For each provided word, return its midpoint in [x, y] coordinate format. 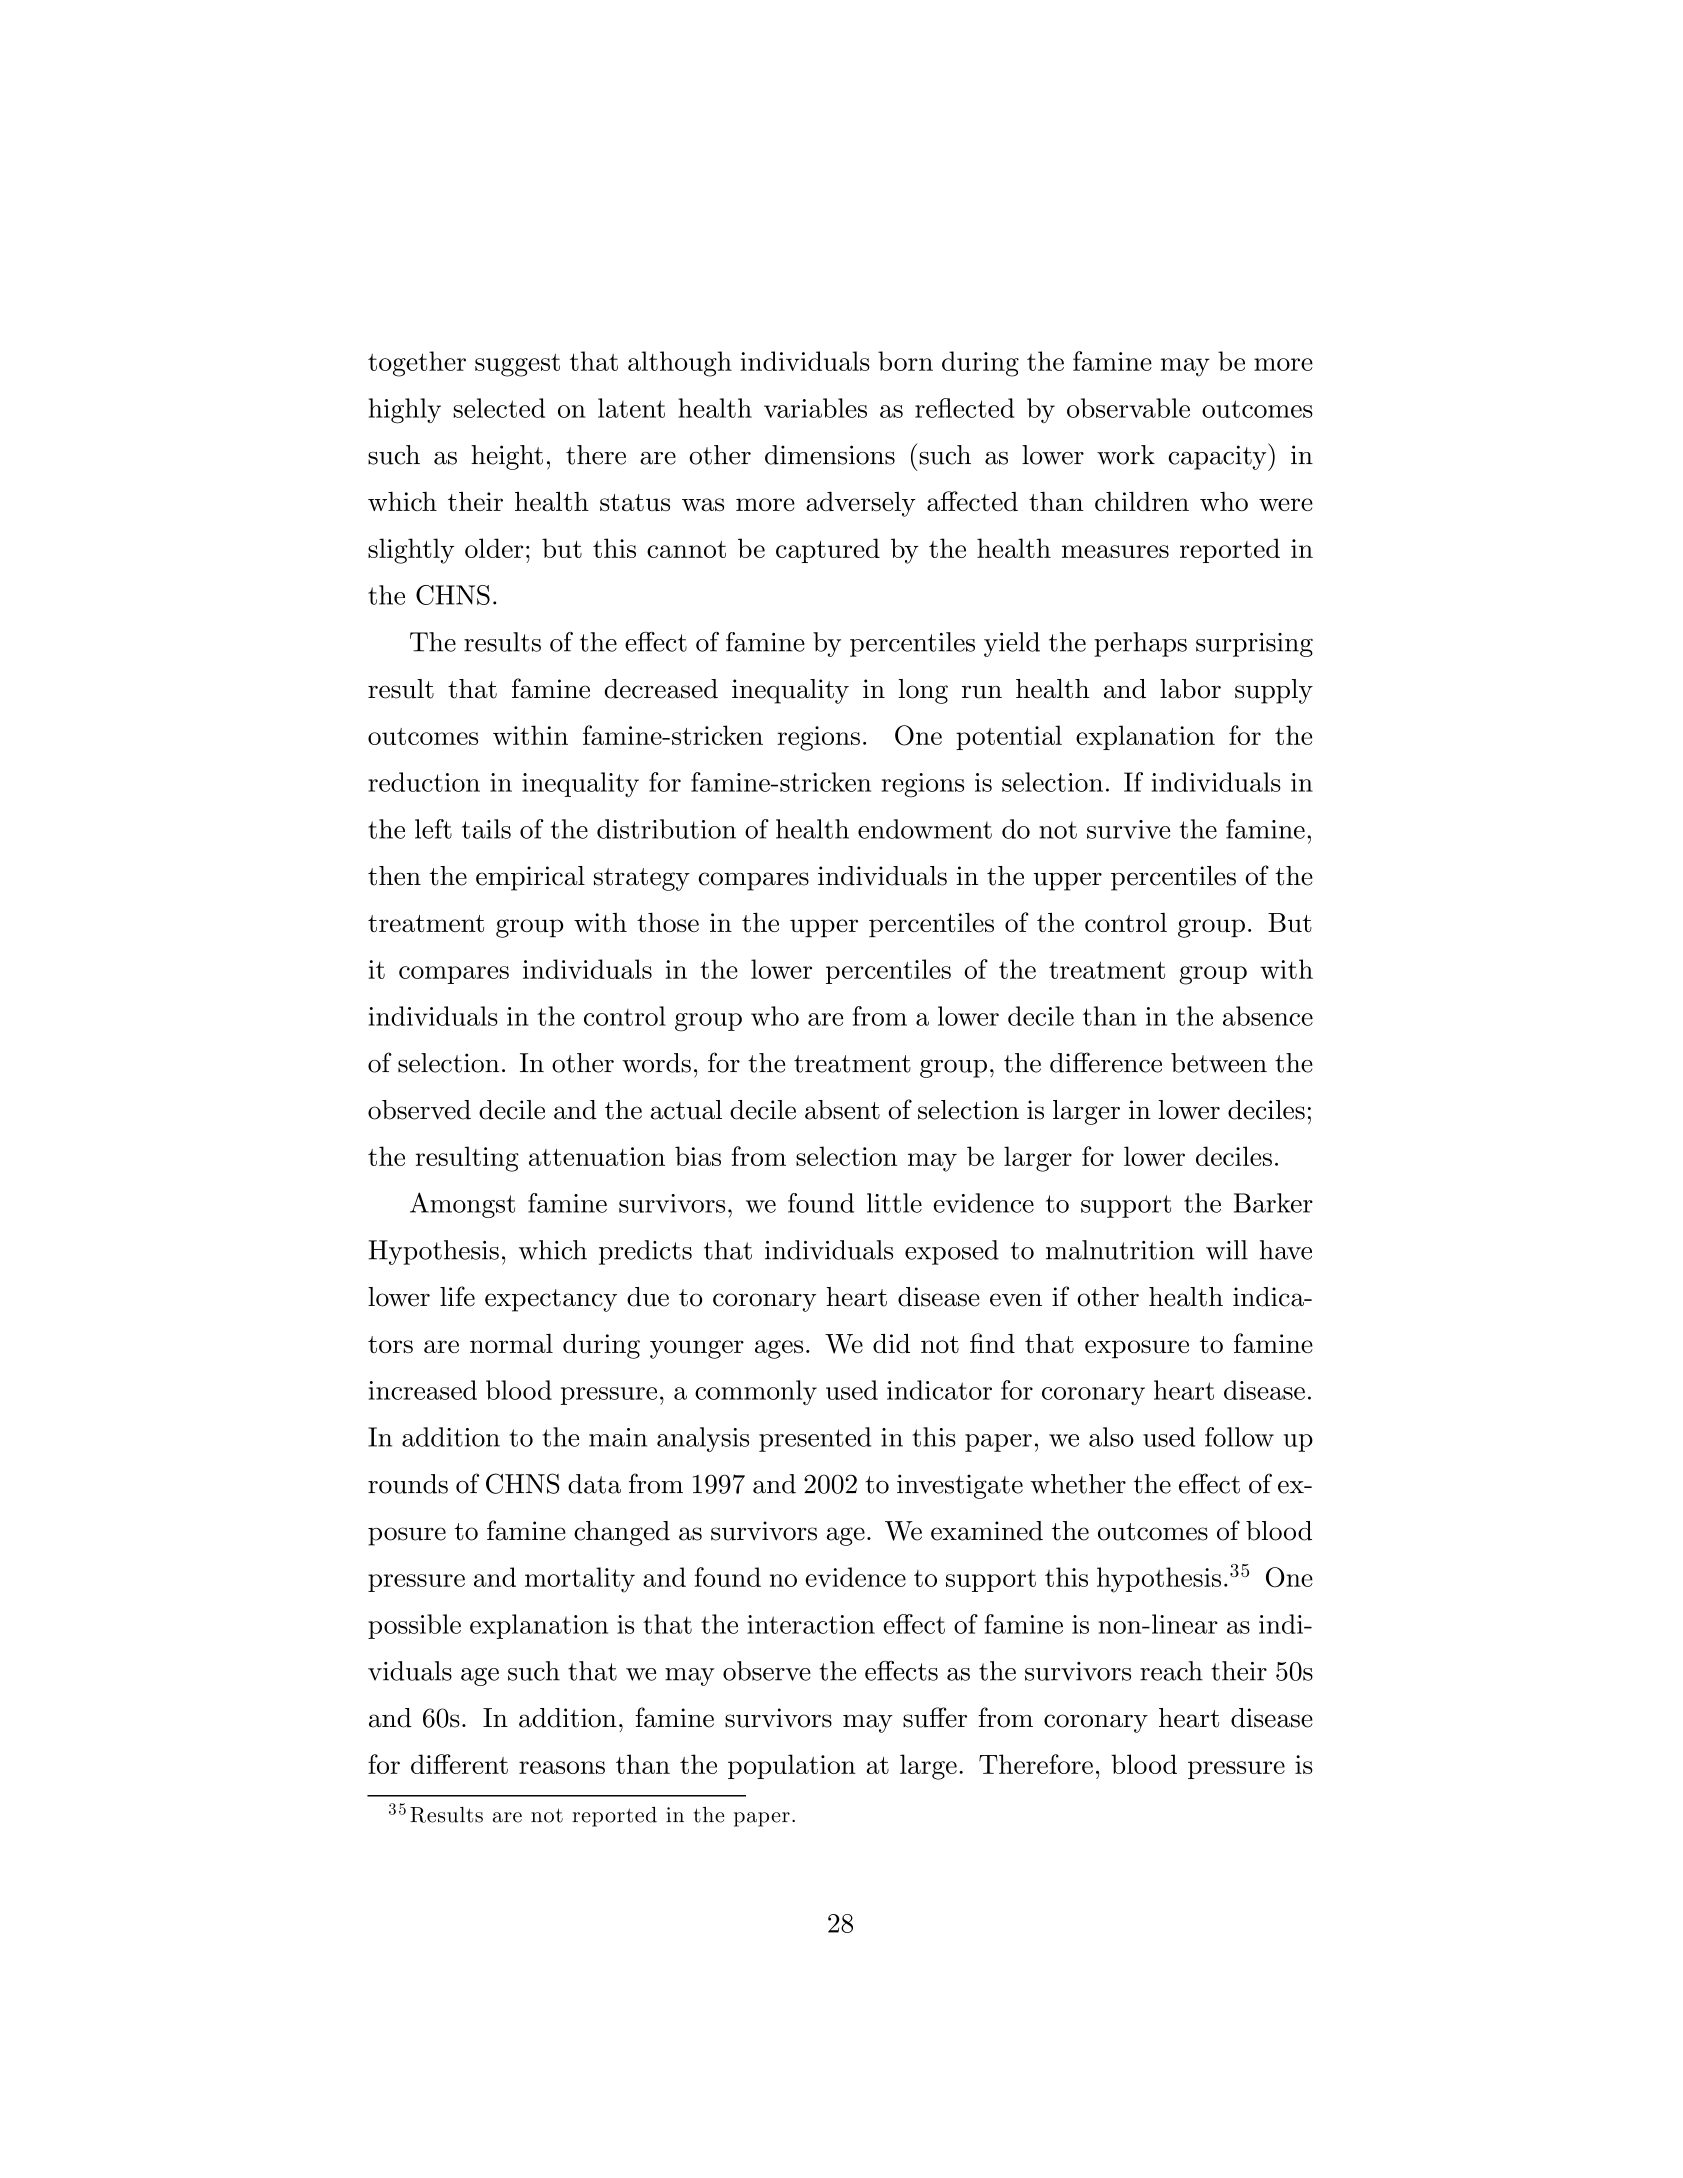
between [1219, 1063]
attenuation [597, 1156]
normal [511, 1343]
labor [1190, 689]
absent [842, 1110]
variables [815, 408]
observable [1128, 408]
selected [499, 408]
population [792, 1766]
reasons [562, 1767]
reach [1171, 1671]
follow [1239, 1437]
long [923, 691]
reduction [424, 782]
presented [815, 1439]
